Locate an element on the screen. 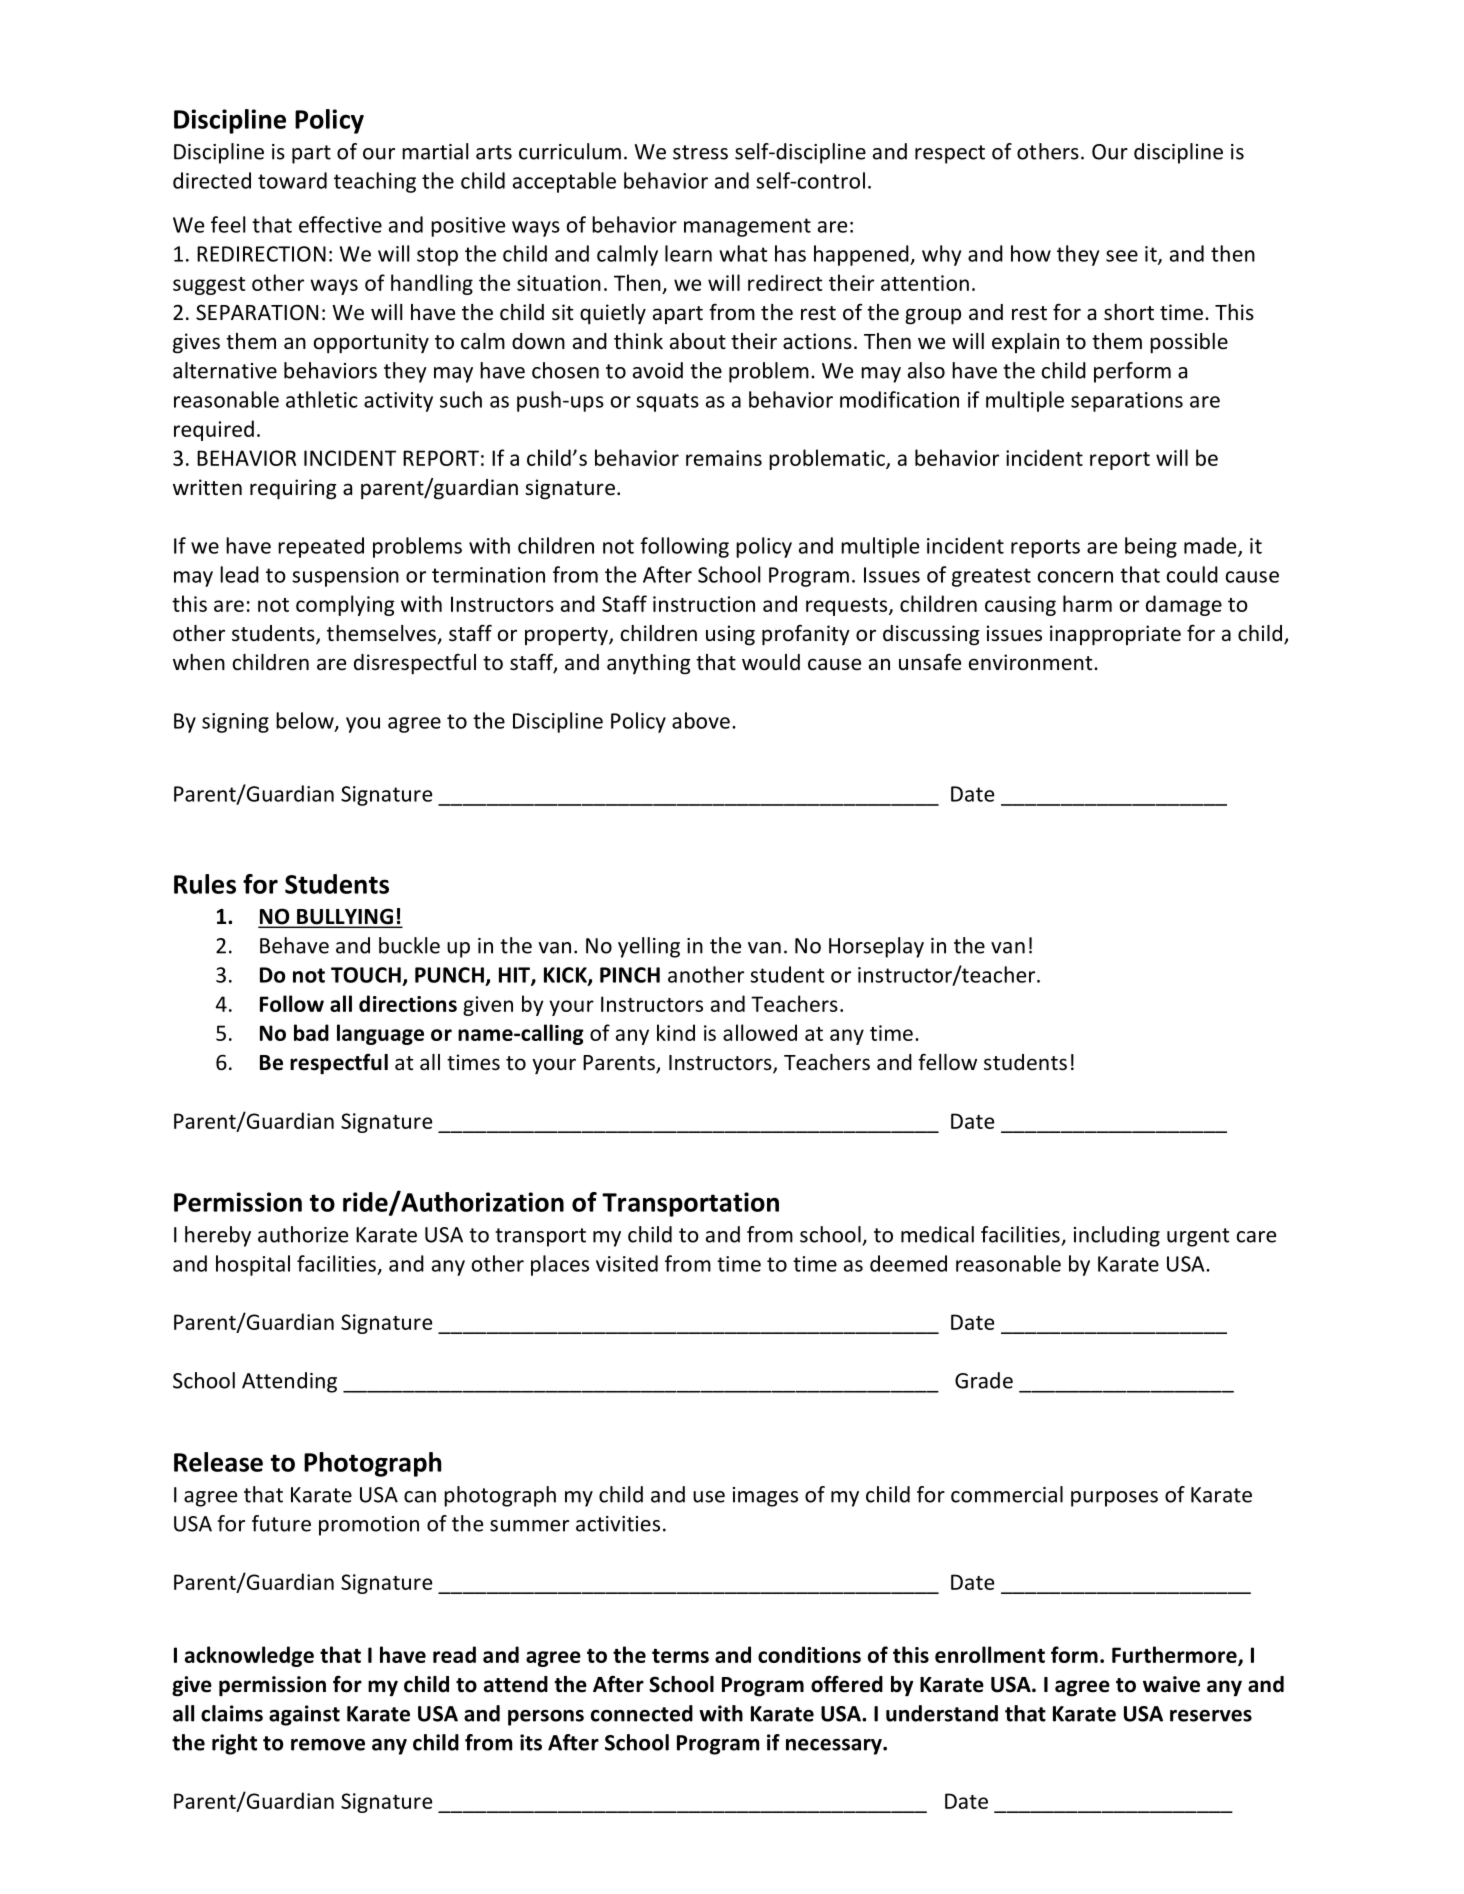  yelling is located at coordinates (649, 947).
